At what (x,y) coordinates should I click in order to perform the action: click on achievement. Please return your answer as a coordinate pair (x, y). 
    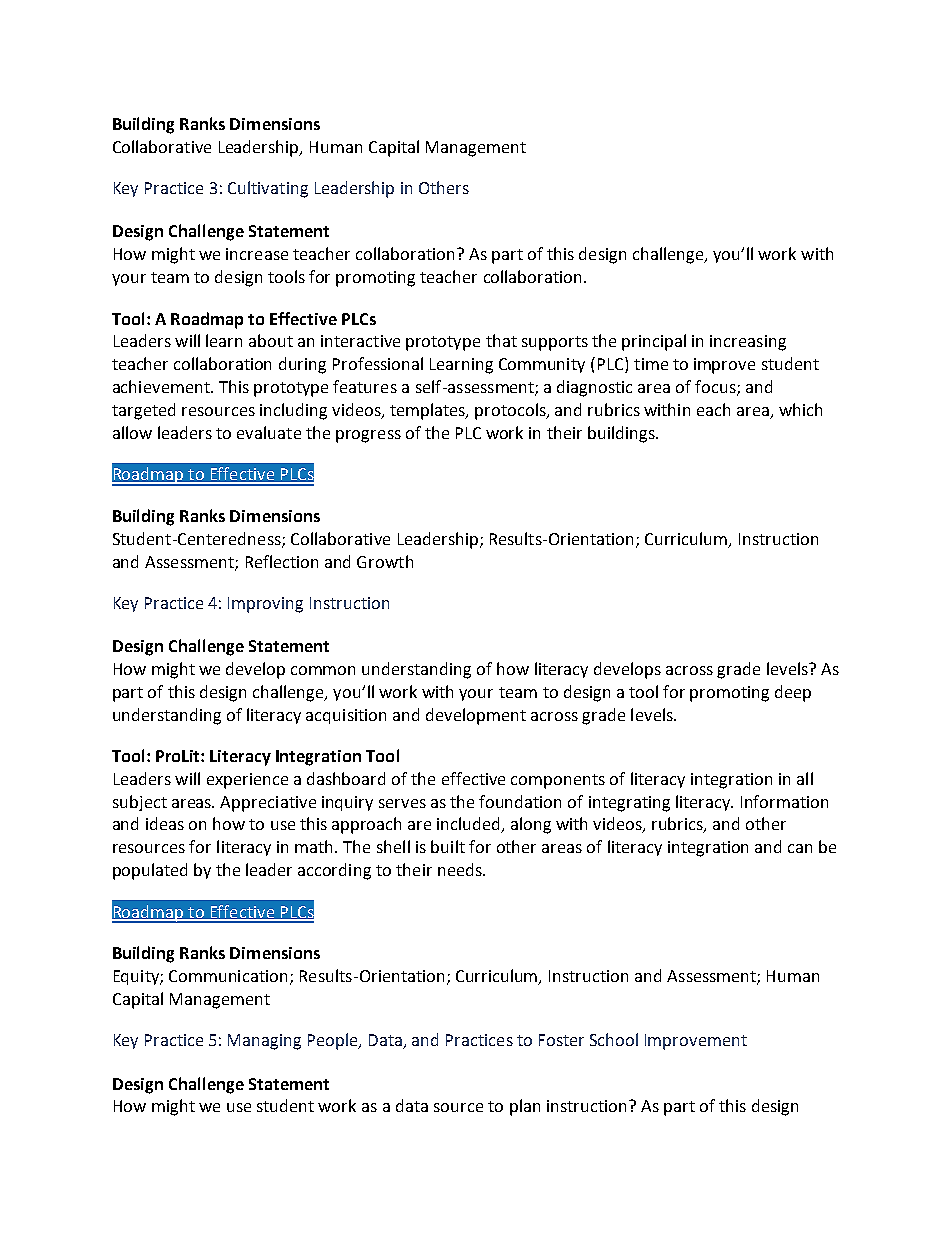
    Looking at the image, I should click on (162, 386).
